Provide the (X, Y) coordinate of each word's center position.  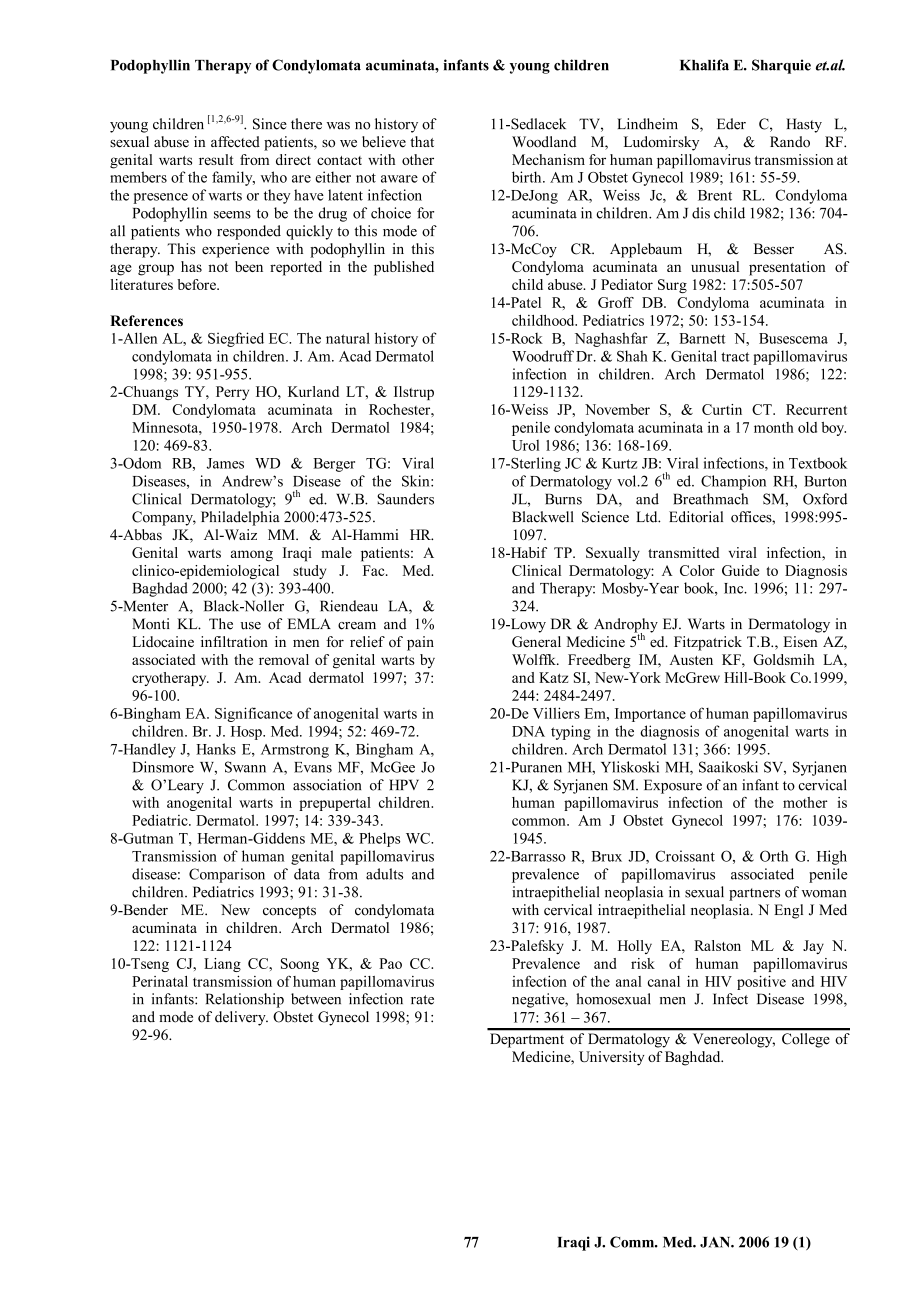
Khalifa (704, 65)
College (805, 1040)
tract (735, 357)
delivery (241, 1018)
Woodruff (543, 356)
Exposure (673, 786)
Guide (740, 570)
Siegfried (236, 339)
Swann (245, 767)
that (422, 141)
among (252, 556)
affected (235, 142)
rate (422, 1000)
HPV (404, 784)
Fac (375, 570)
